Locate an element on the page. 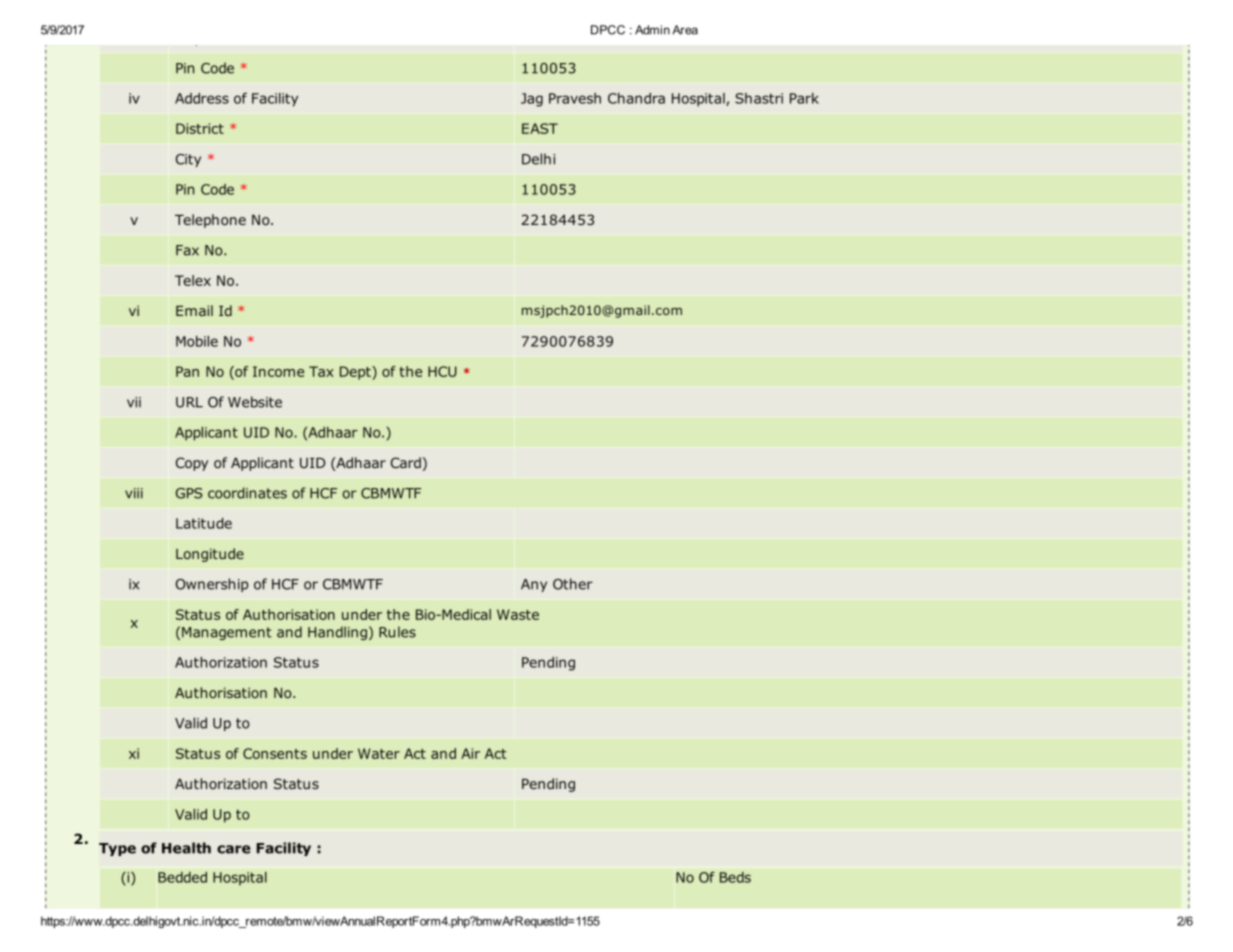 The height and width of the image is (952, 1233). Other is located at coordinates (573, 584).
